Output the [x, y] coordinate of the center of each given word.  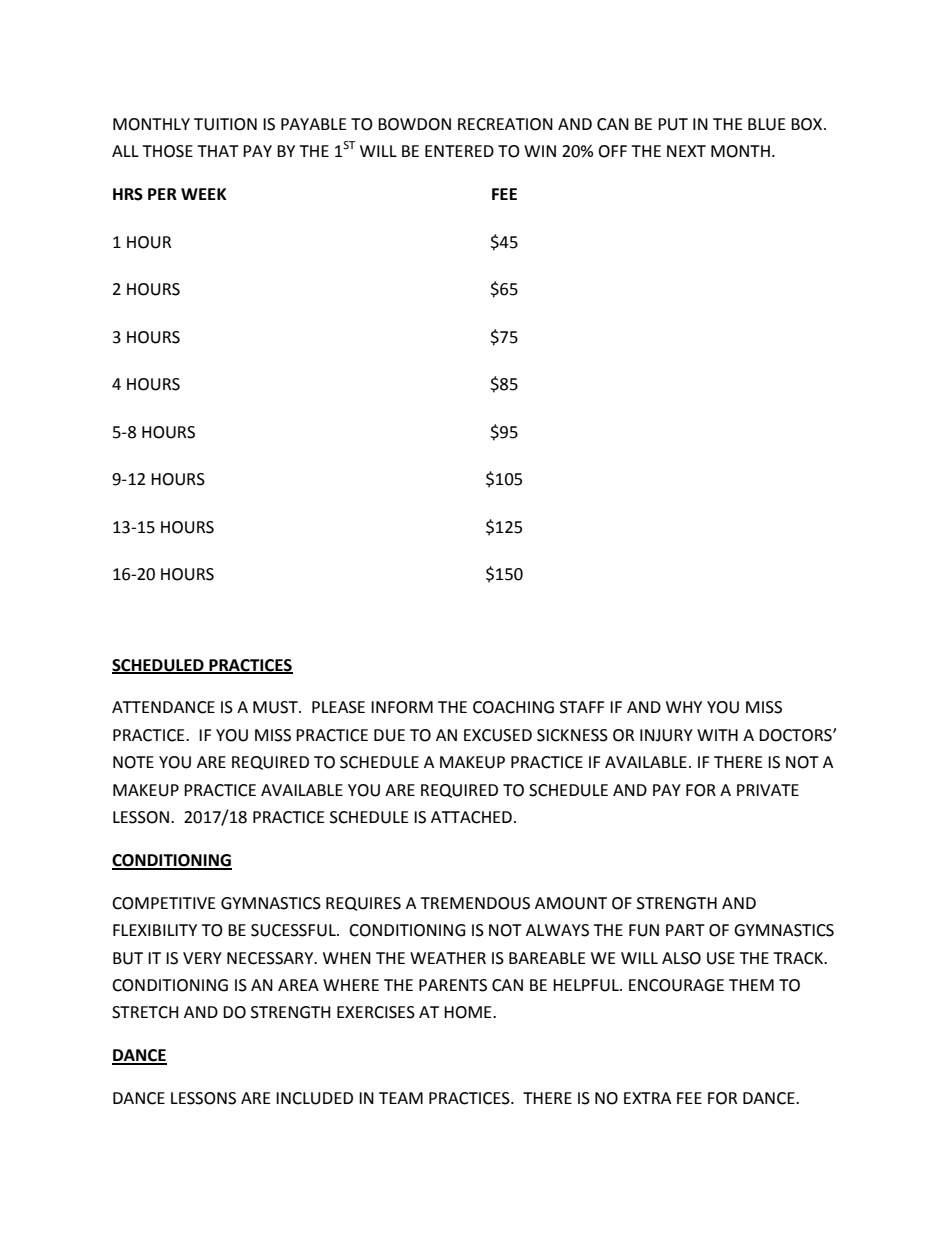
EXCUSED [498, 735]
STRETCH [145, 1012]
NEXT [686, 151]
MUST [276, 707]
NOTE [133, 762]
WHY [684, 707]
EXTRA [647, 1098]
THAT [218, 151]
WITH [717, 735]
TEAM [401, 1098]
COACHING [513, 707]
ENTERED [459, 151]
